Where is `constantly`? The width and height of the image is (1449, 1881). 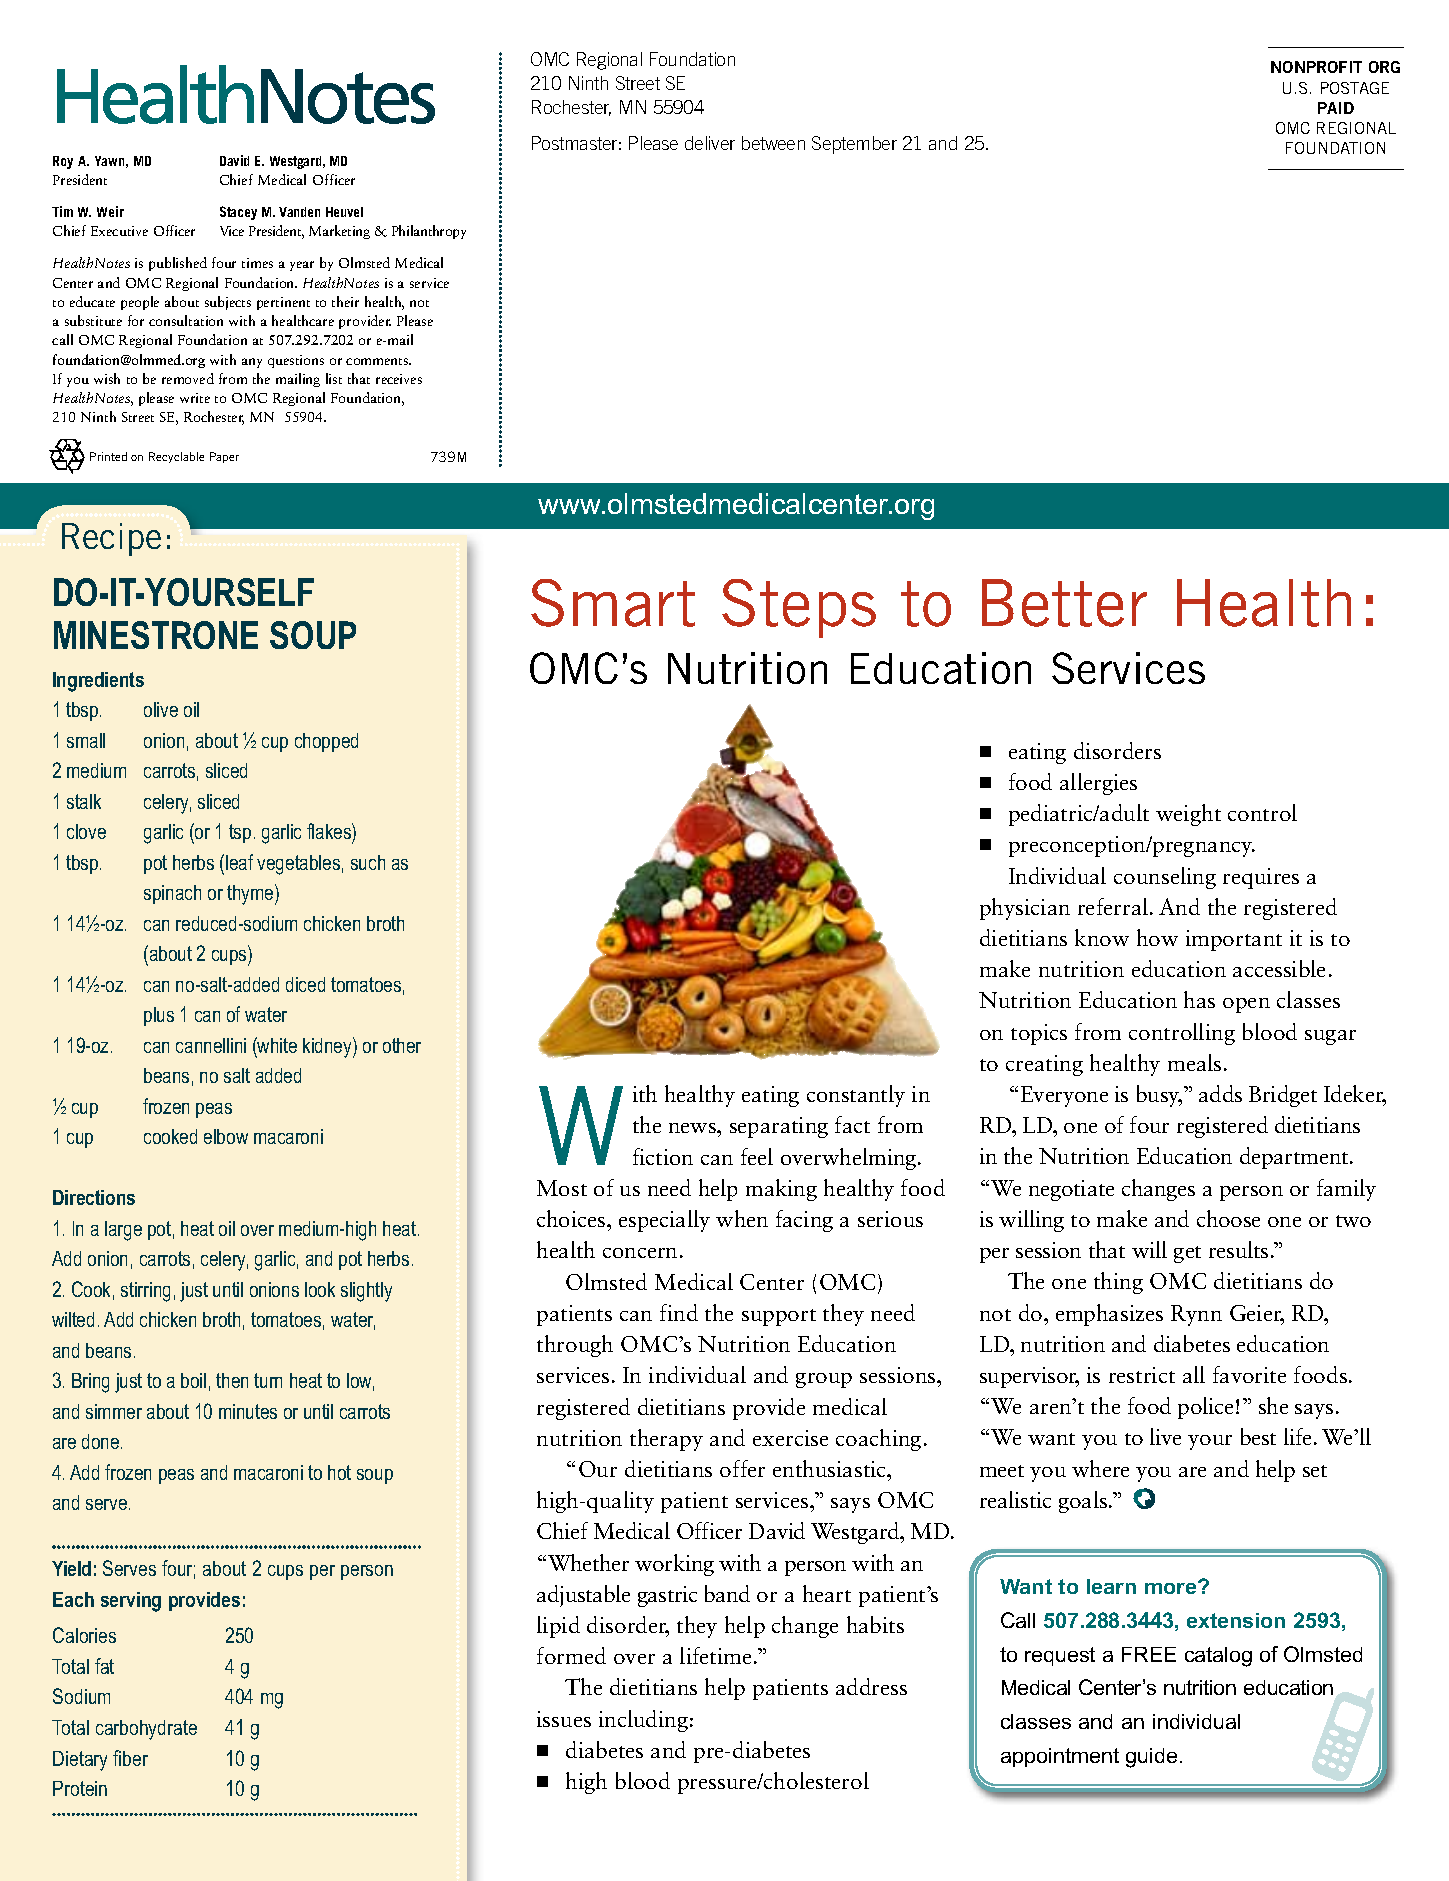
constantly is located at coordinates (856, 1096).
